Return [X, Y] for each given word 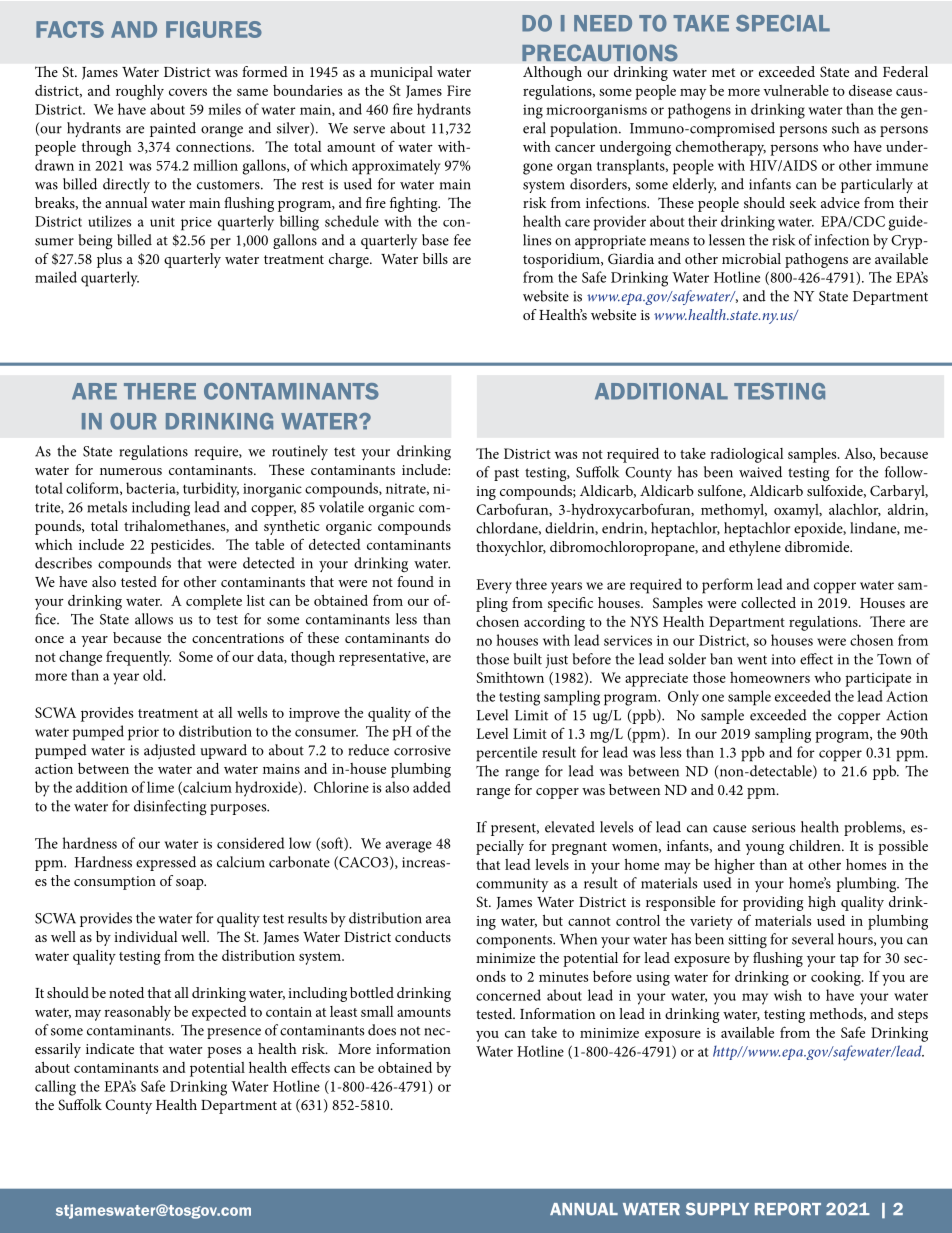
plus [109, 260]
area [438, 920]
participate [878, 680]
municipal [401, 73]
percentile [506, 754]
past [506, 474]
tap [849, 960]
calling [55, 1088]
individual [146, 936]
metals [107, 507]
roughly [140, 92]
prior [143, 733]
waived [760, 472]
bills [435, 258]
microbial [751, 258]
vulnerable [796, 90]
